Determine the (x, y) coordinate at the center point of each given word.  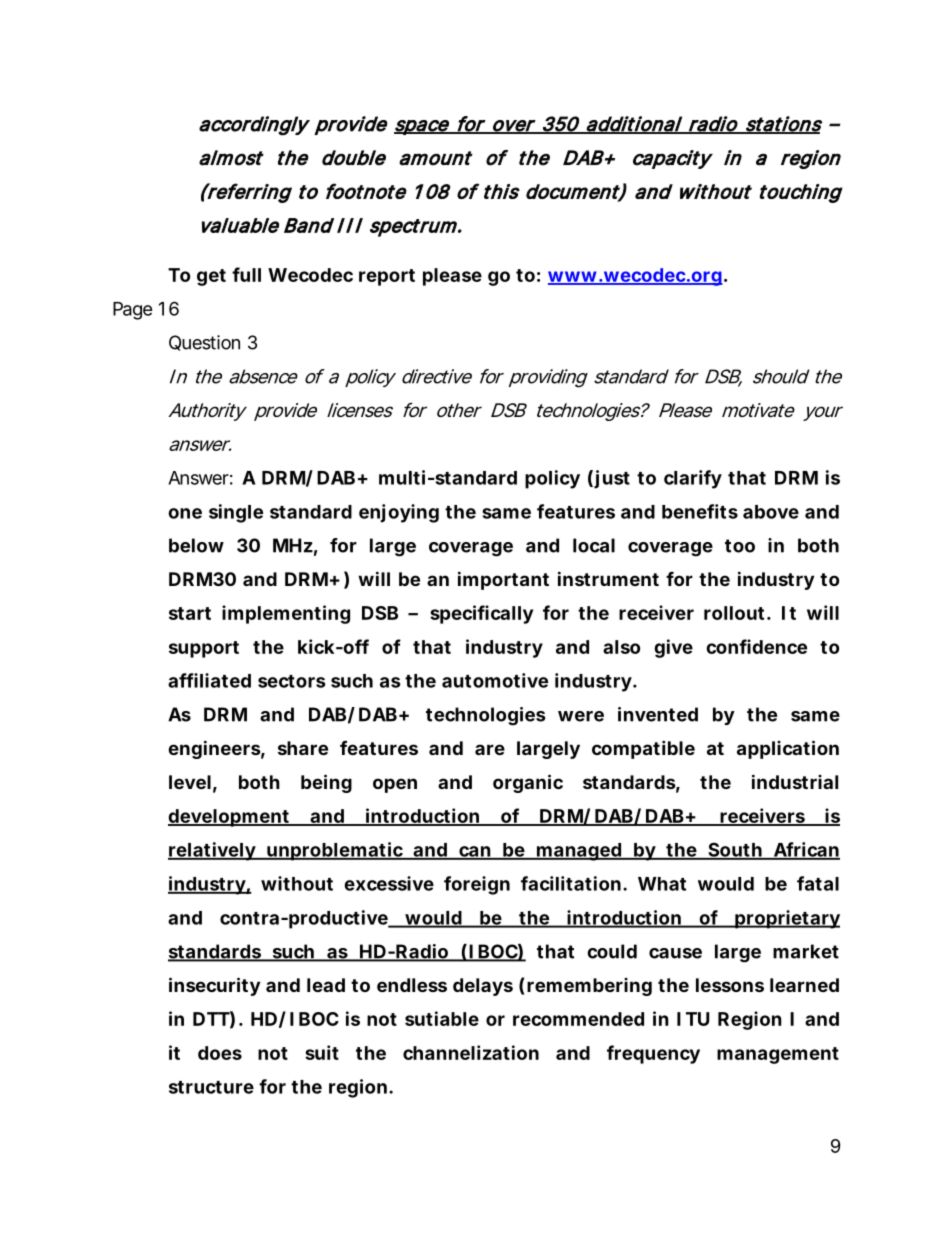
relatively (212, 851)
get (211, 277)
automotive (495, 680)
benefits (700, 511)
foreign (477, 885)
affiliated (209, 680)
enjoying (399, 513)
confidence (756, 646)
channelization (471, 1052)
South (734, 850)
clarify (693, 479)
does (220, 1053)
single (236, 513)
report (387, 277)
